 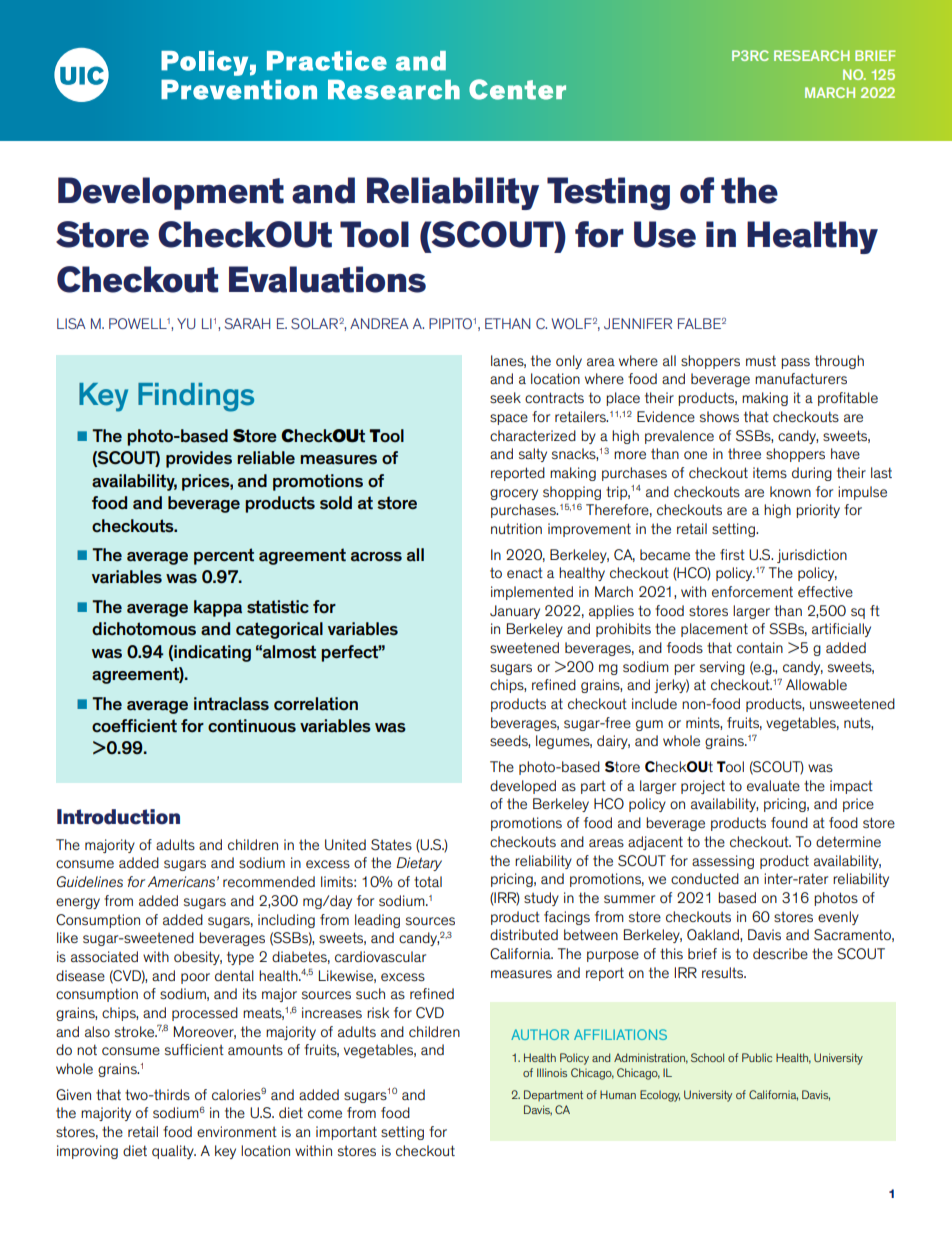 What do you see at coordinates (199, 459) in the image?
I see `provides` at bounding box center [199, 459].
